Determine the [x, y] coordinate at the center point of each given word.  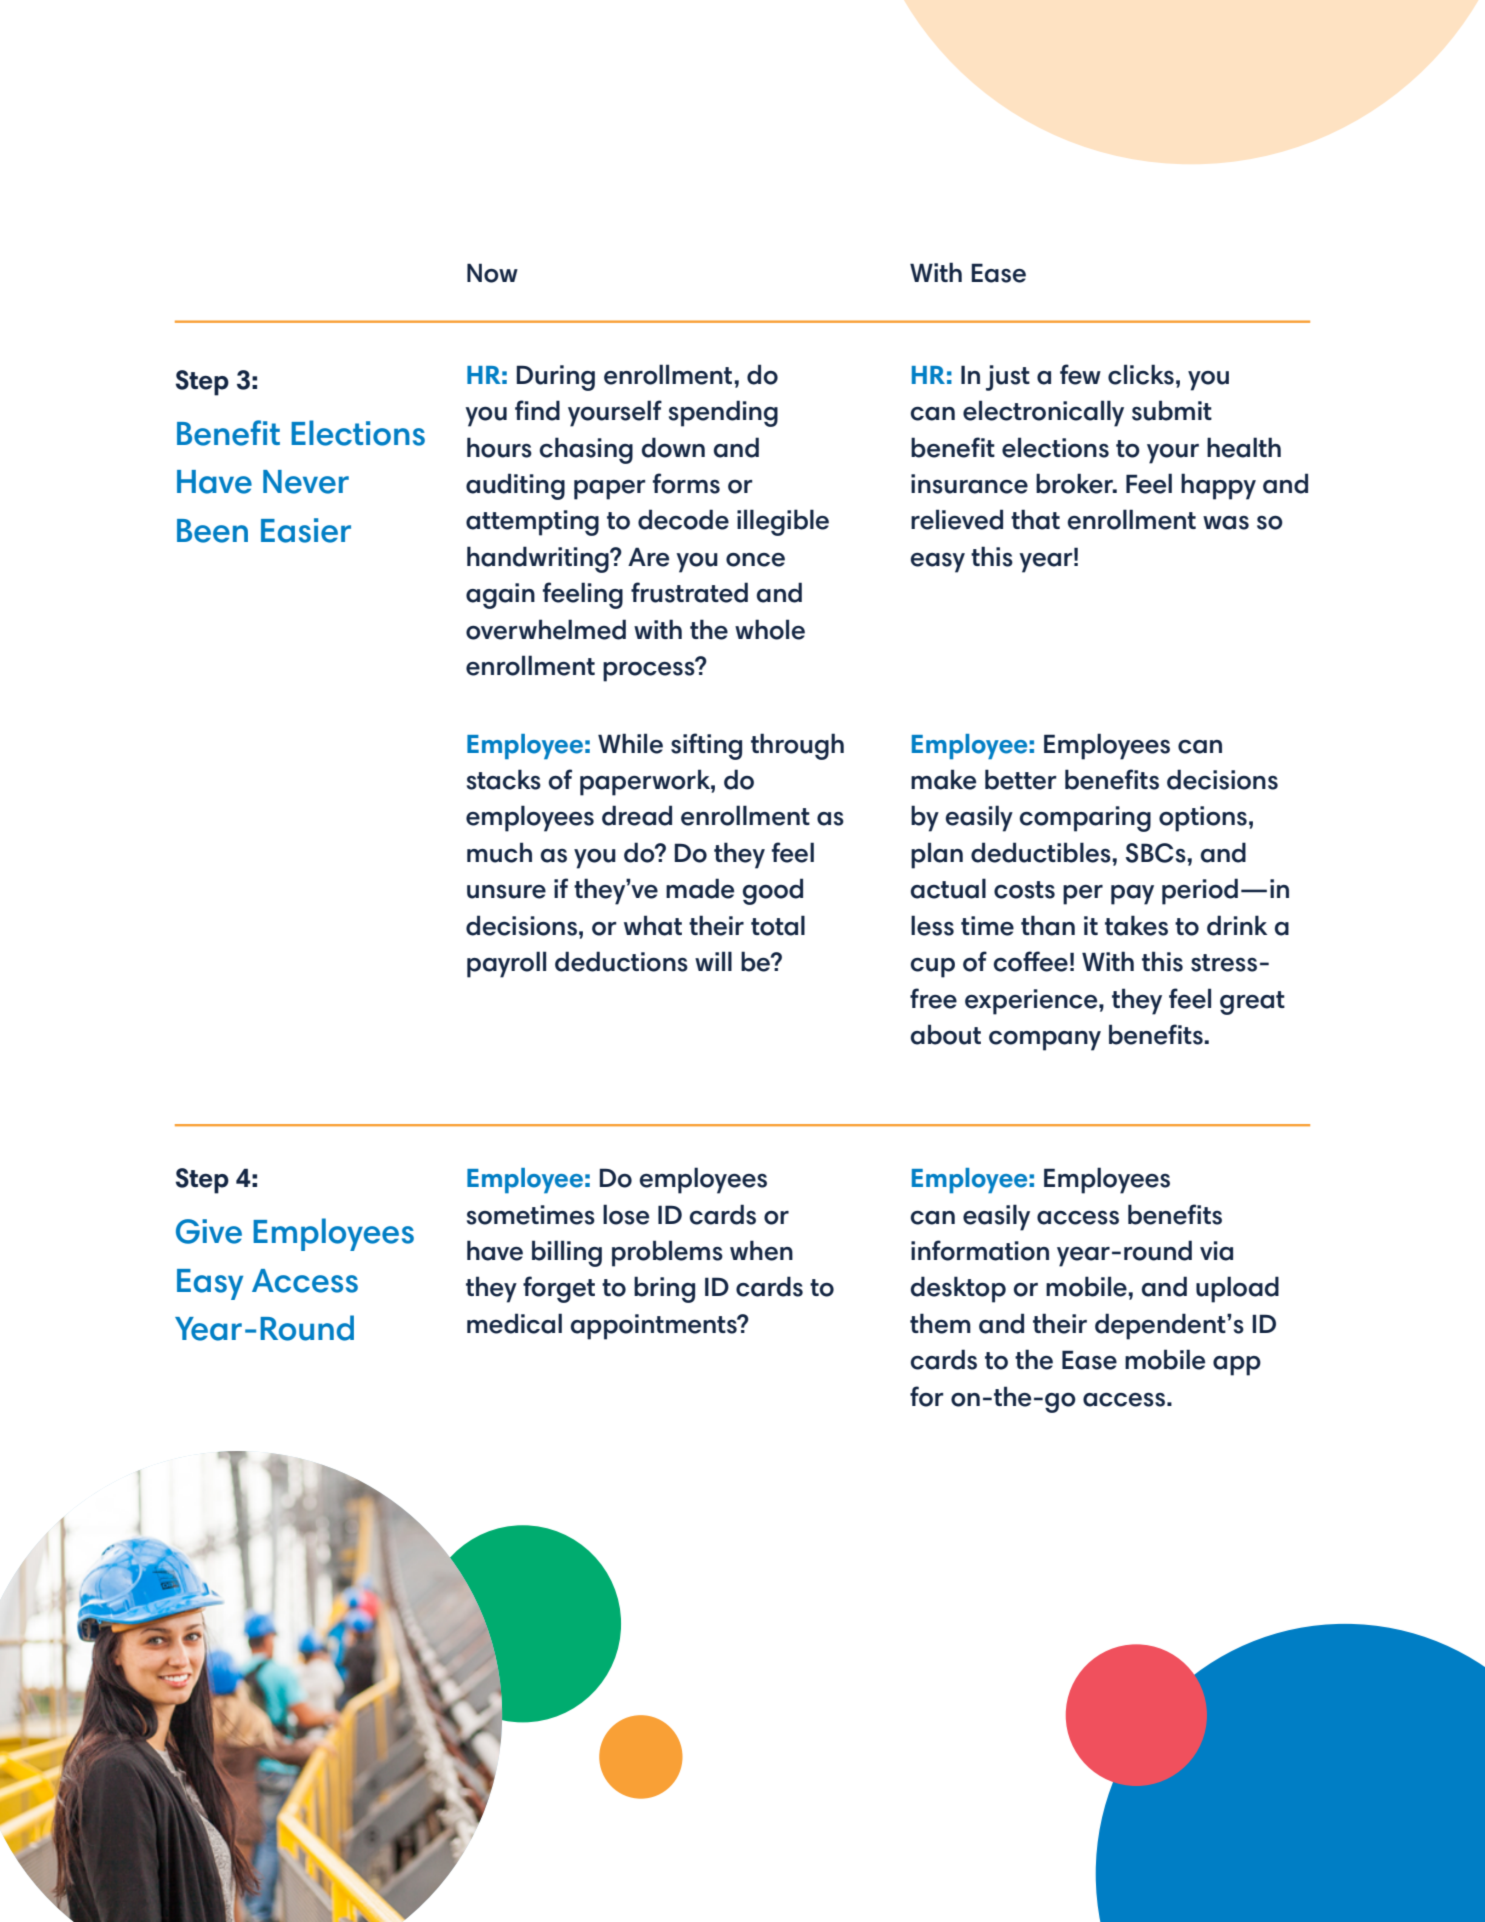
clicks [1141, 374]
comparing [1085, 819]
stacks [504, 779]
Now [492, 273]
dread [637, 815]
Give [209, 1231]
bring [664, 1289]
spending [723, 413]
